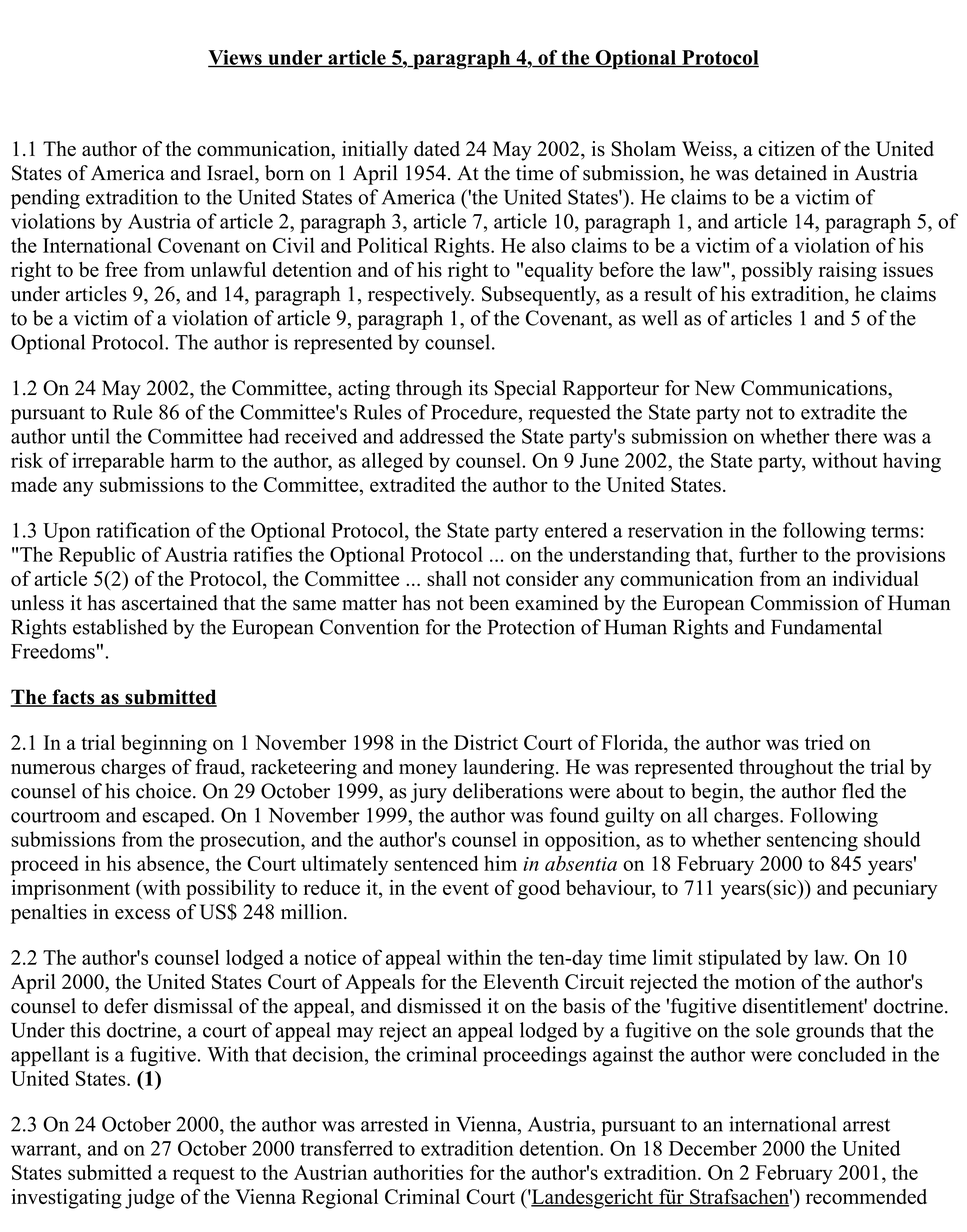 The image size is (967, 1232). Describe the element at coordinates (489, 603) in the page. I see `been` at that location.
